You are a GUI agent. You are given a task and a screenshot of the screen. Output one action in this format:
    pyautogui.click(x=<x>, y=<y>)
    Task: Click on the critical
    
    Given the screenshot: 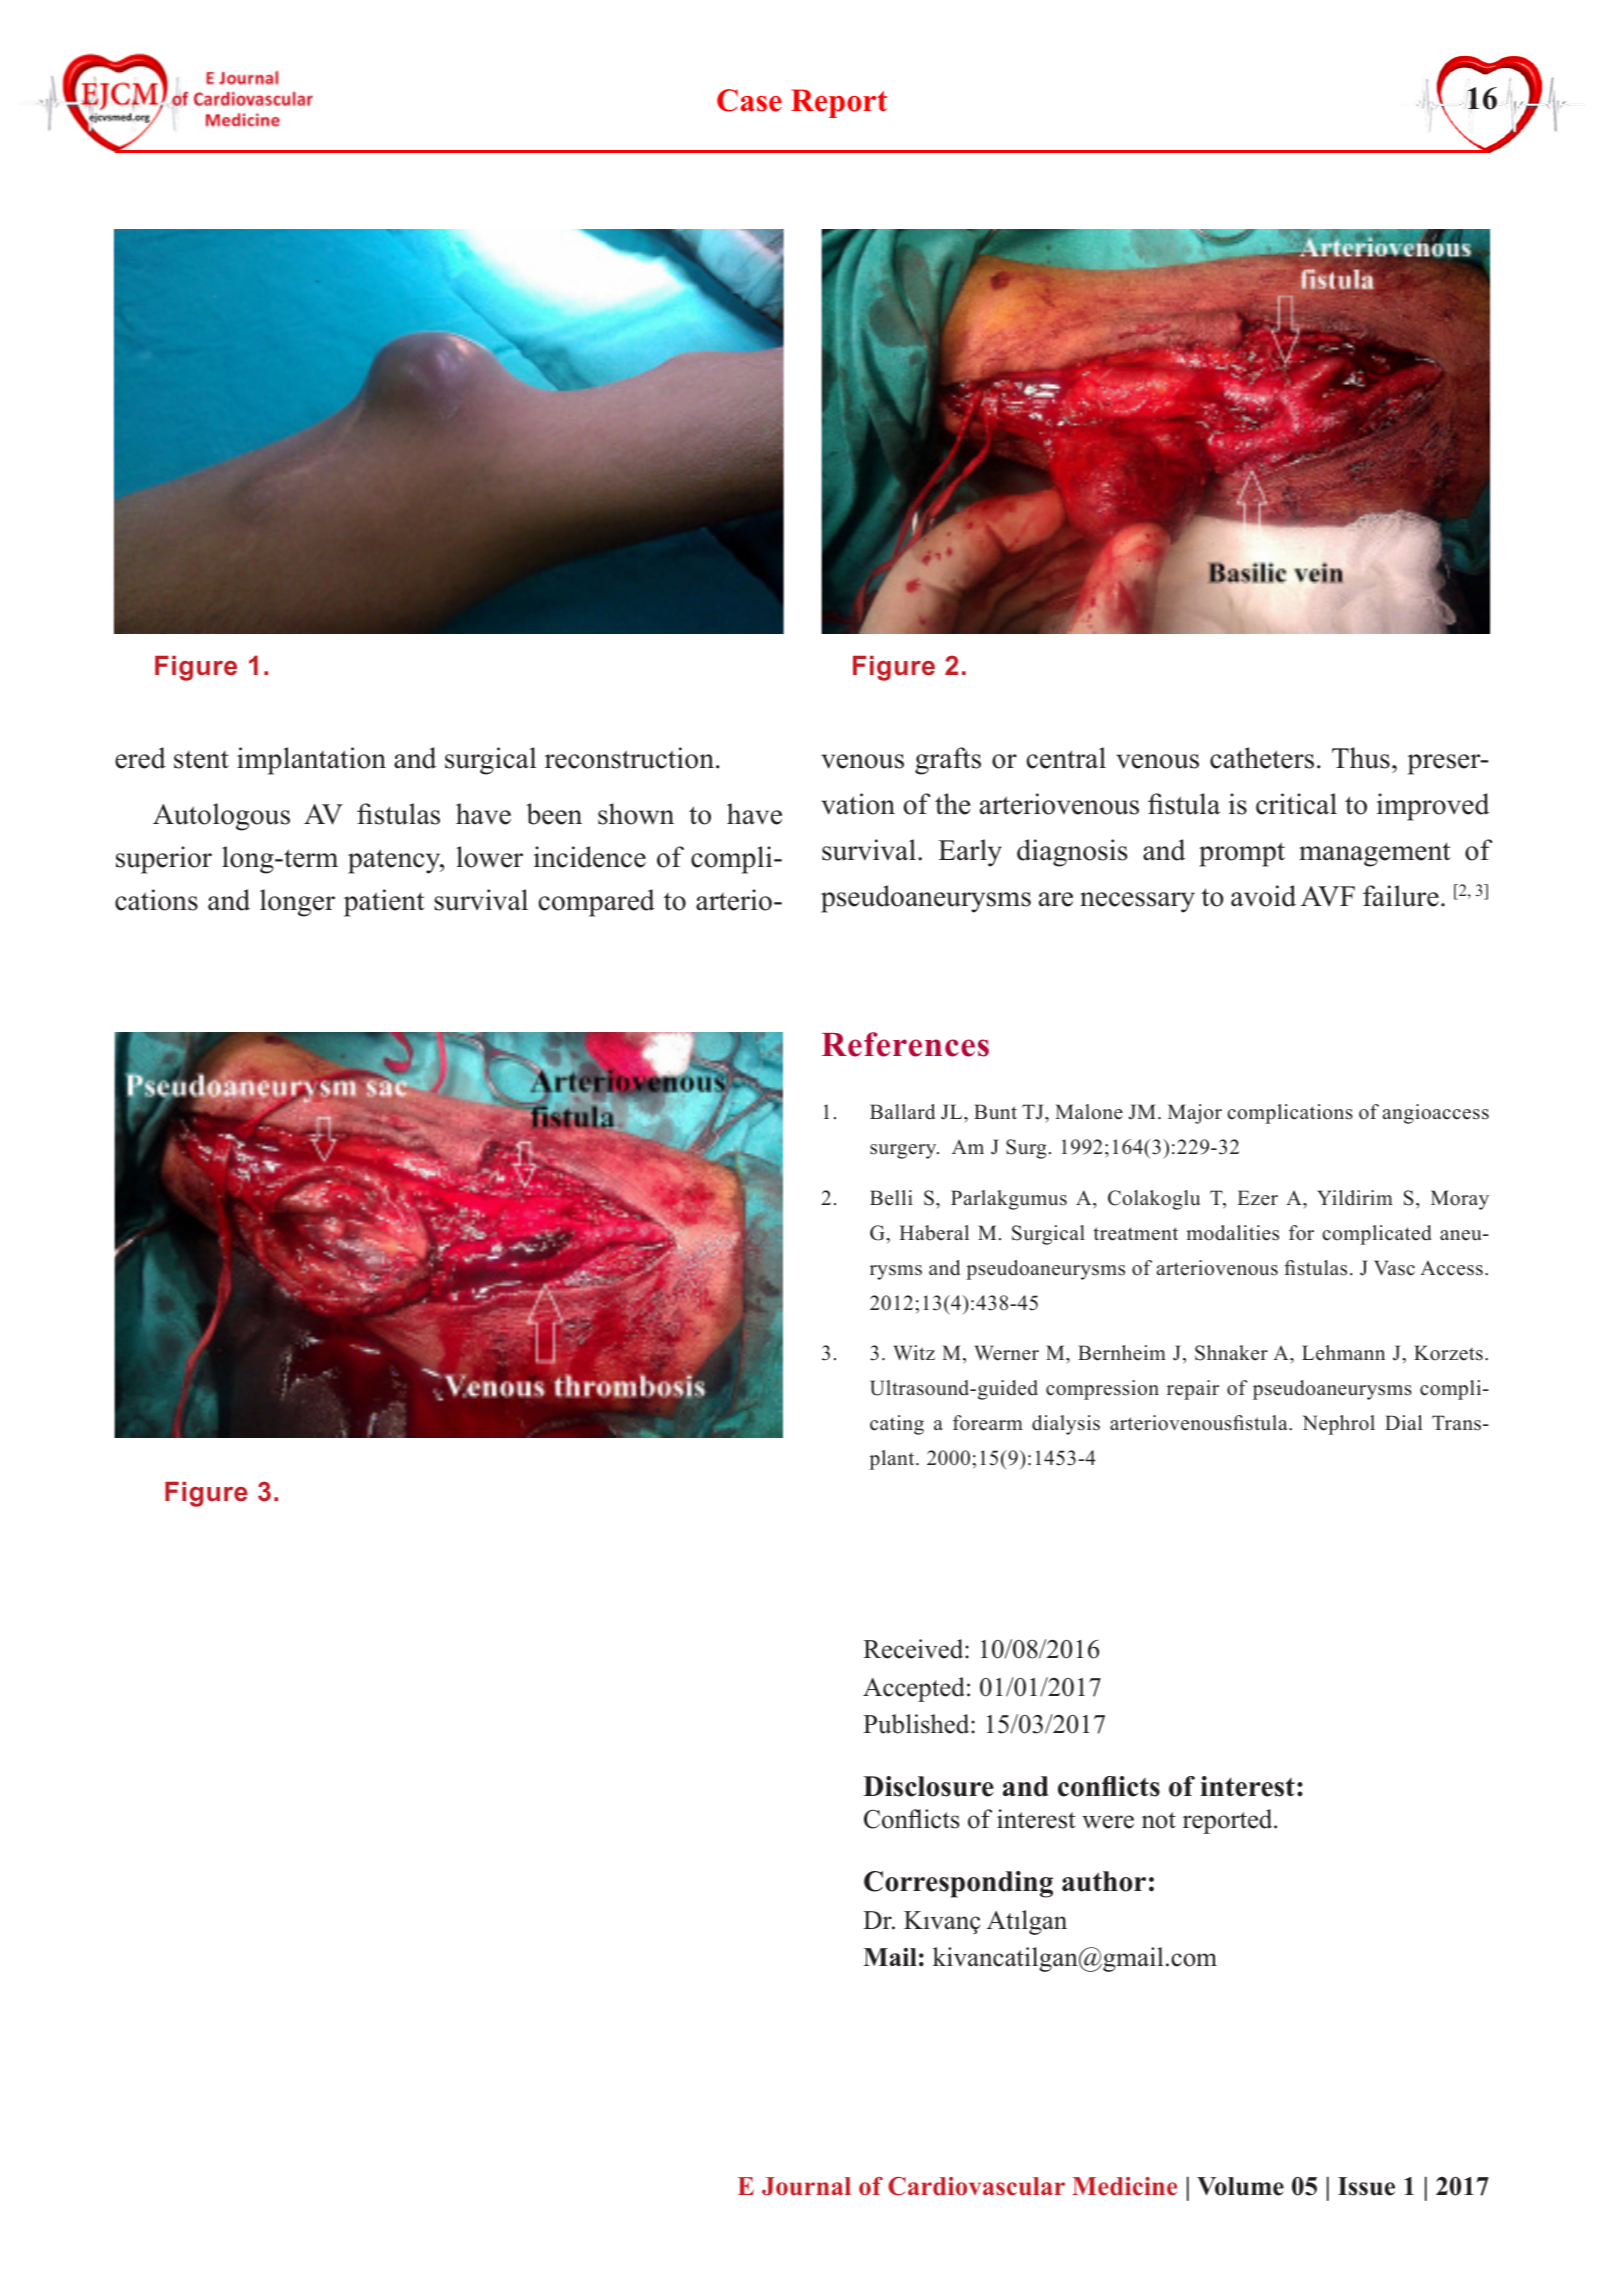 What is the action you would take?
    pyautogui.click(x=1296, y=804)
